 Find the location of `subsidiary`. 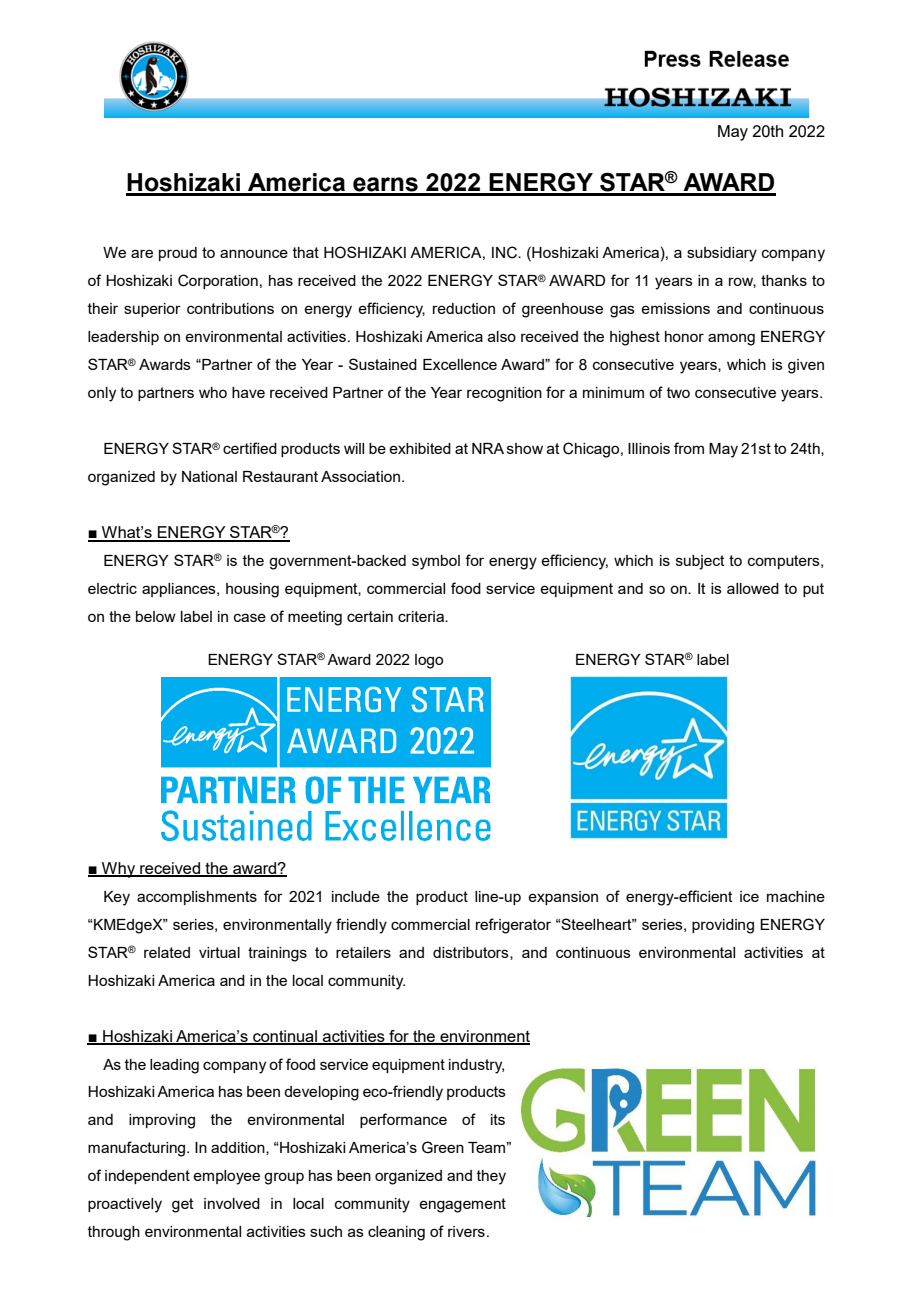

subsidiary is located at coordinates (722, 254).
